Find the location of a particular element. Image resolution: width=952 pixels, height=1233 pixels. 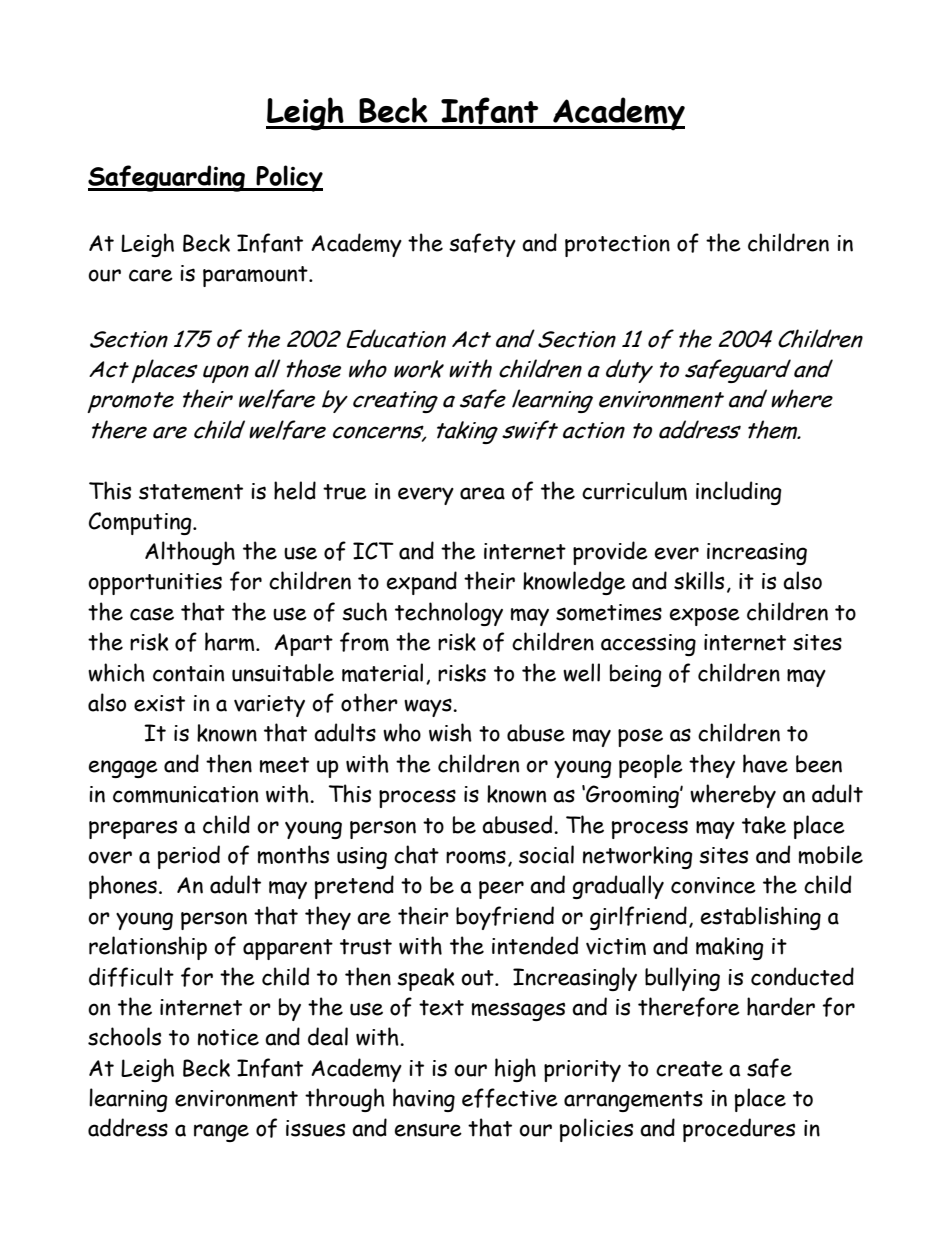

statement is located at coordinates (191, 492).
